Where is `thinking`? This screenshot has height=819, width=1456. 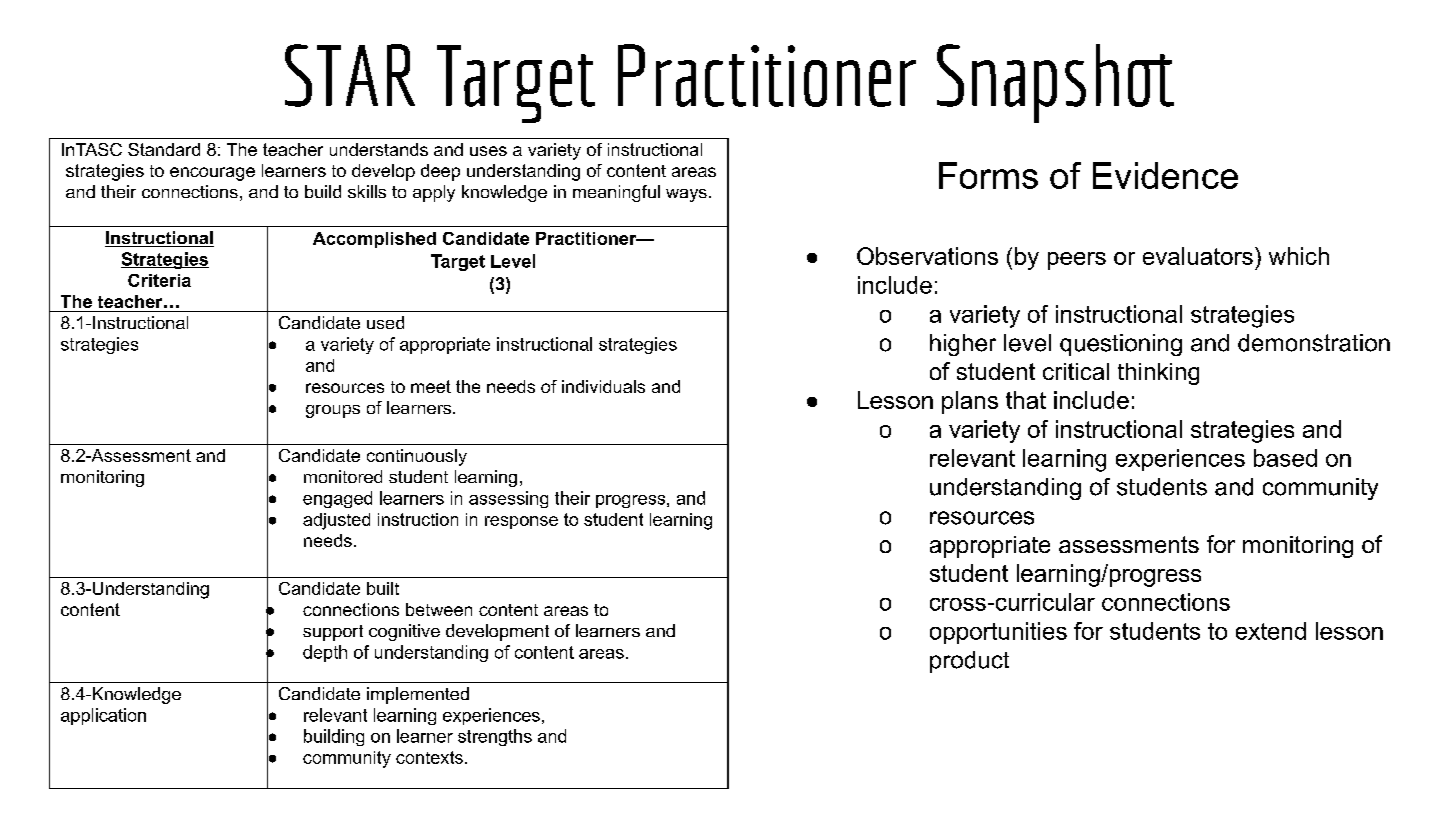 thinking is located at coordinates (1158, 374).
